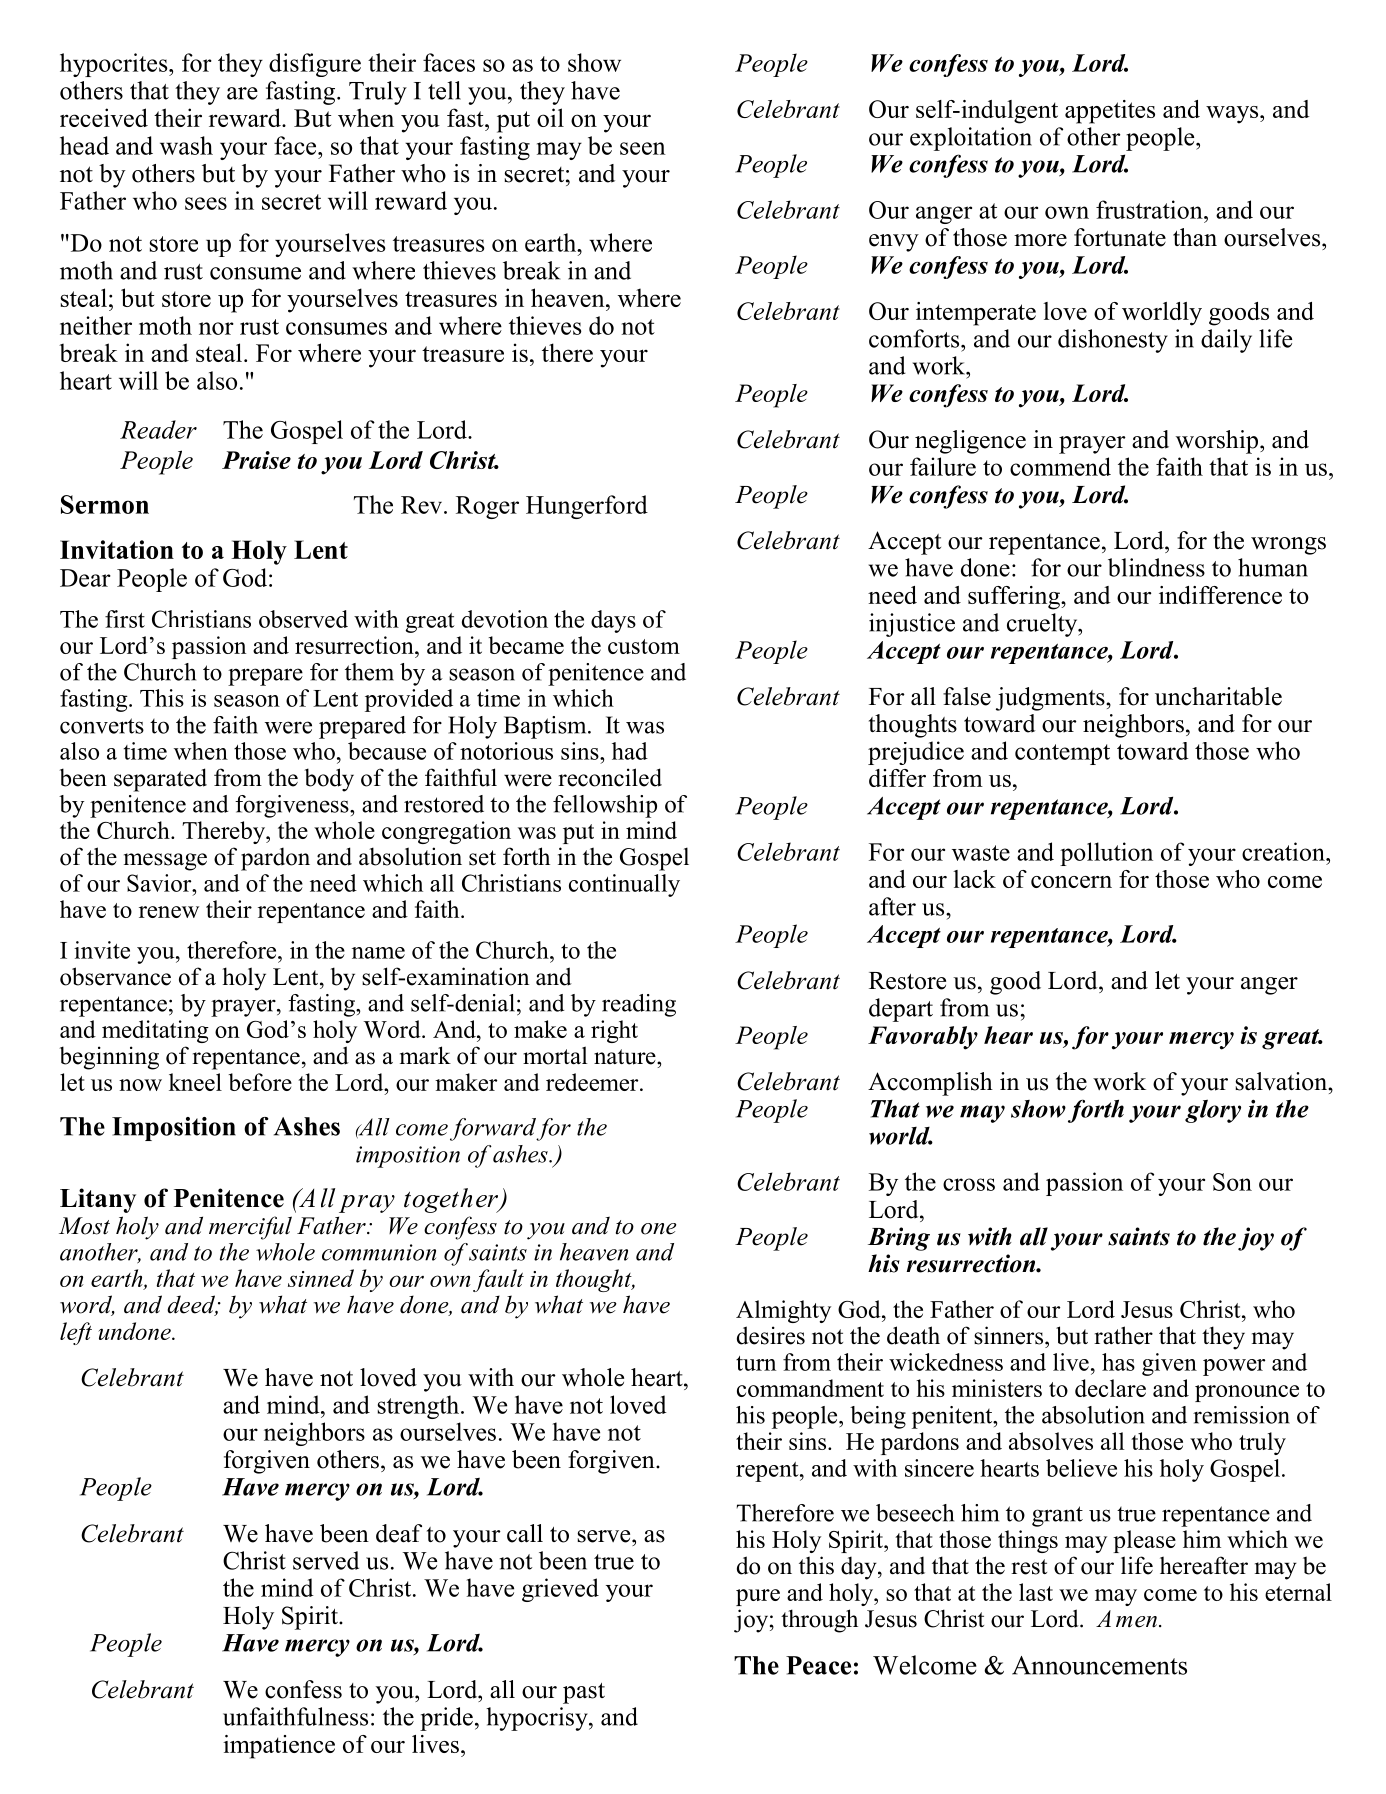 This screenshot has width=1386, height=1794. What do you see at coordinates (256, 460) in the screenshot?
I see `Praise` at bounding box center [256, 460].
